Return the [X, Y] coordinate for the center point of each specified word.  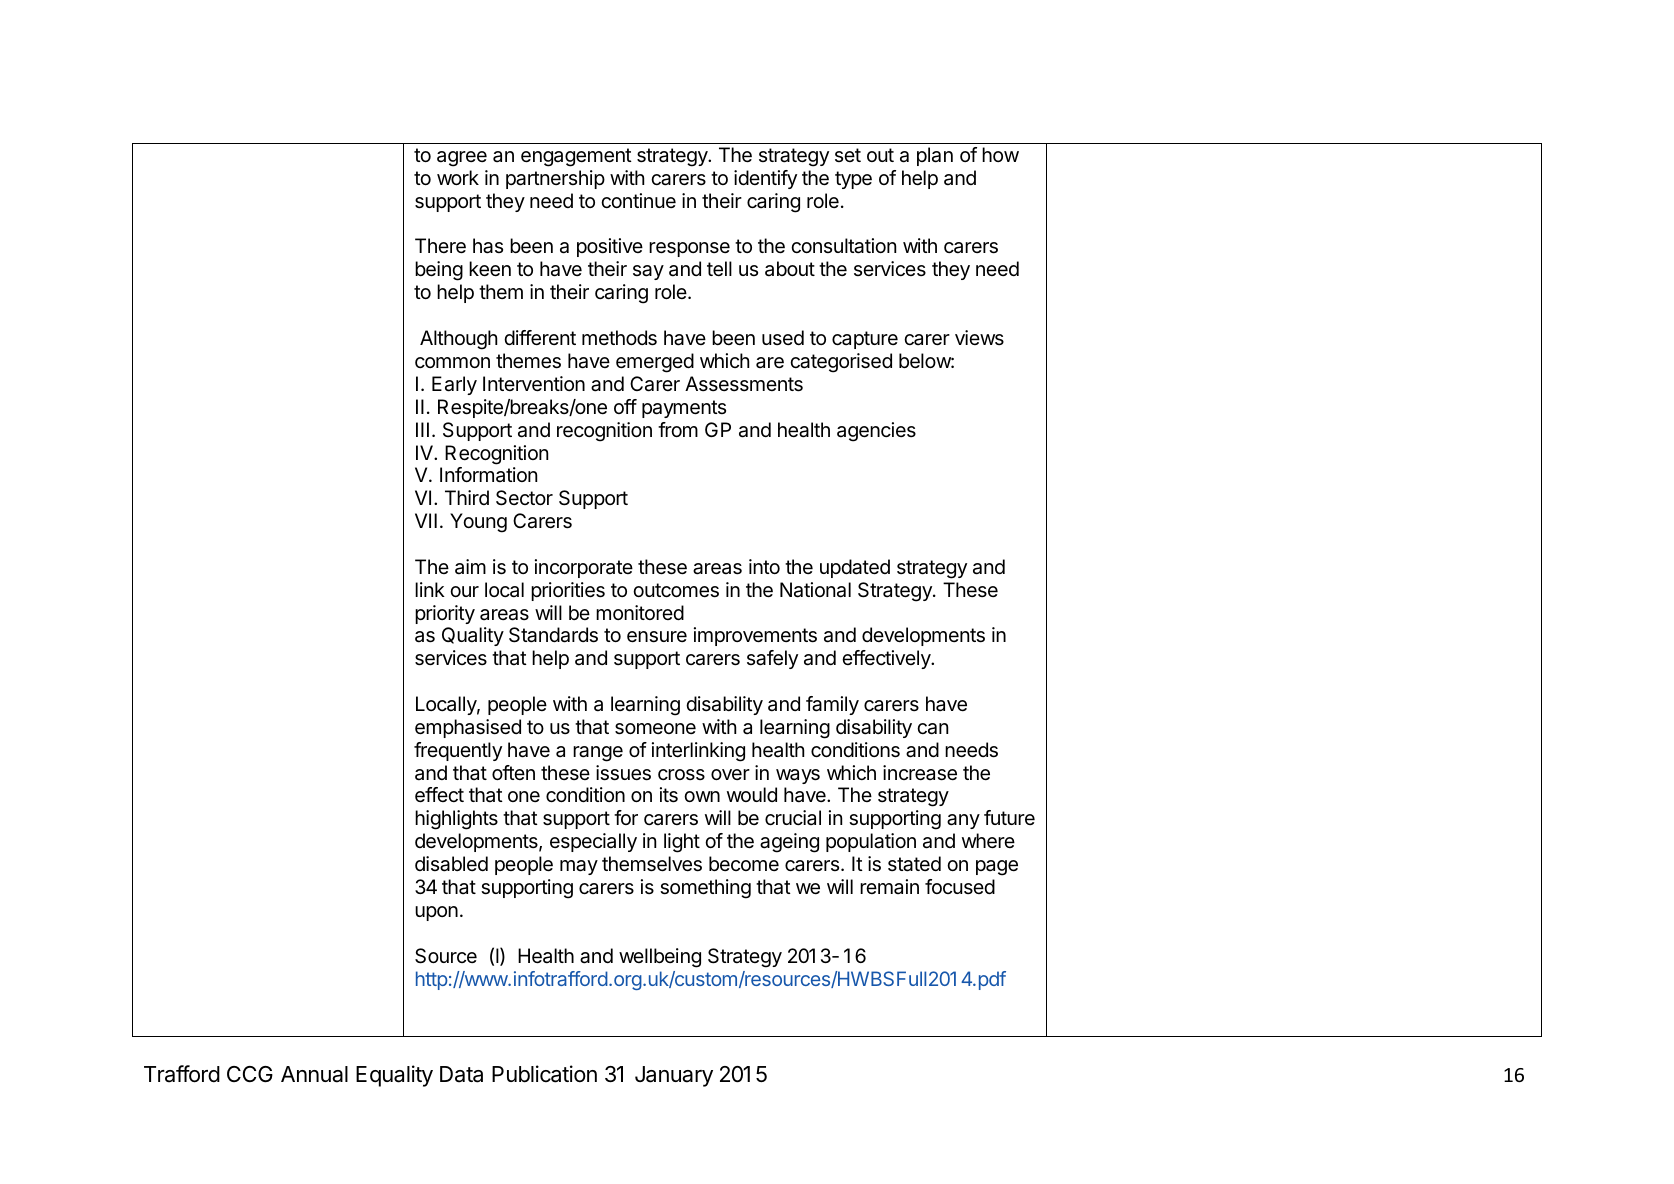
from [678, 429]
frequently [458, 751]
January [674, 1076]
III [422, 429]
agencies [876, 432]
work [458, 177]
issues [623, 773]
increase [920, 773]
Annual [314, 1074]
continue [638, 200]
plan [935, 156]
